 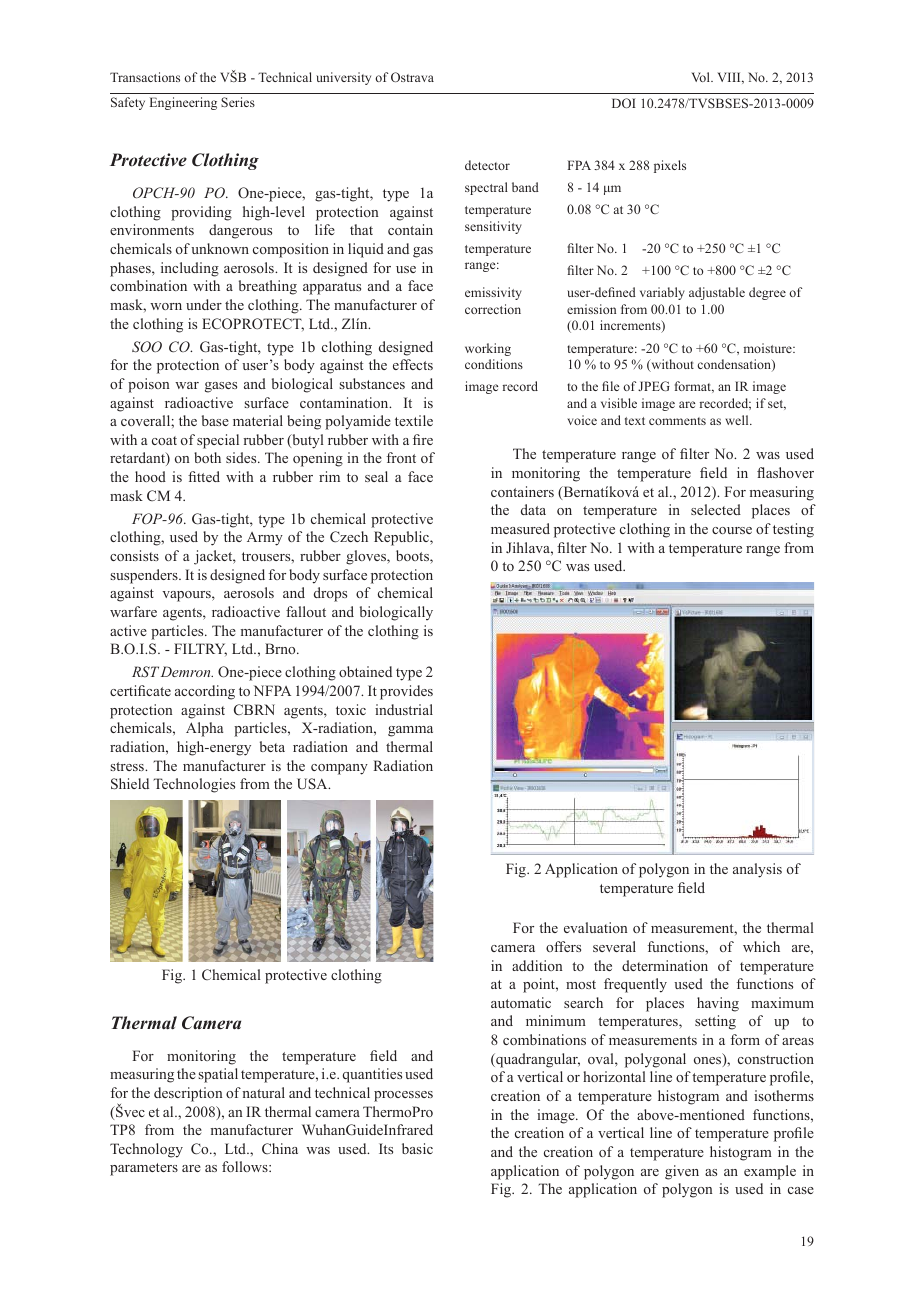 I want to click on Vol, so click(x=702, y=77).
